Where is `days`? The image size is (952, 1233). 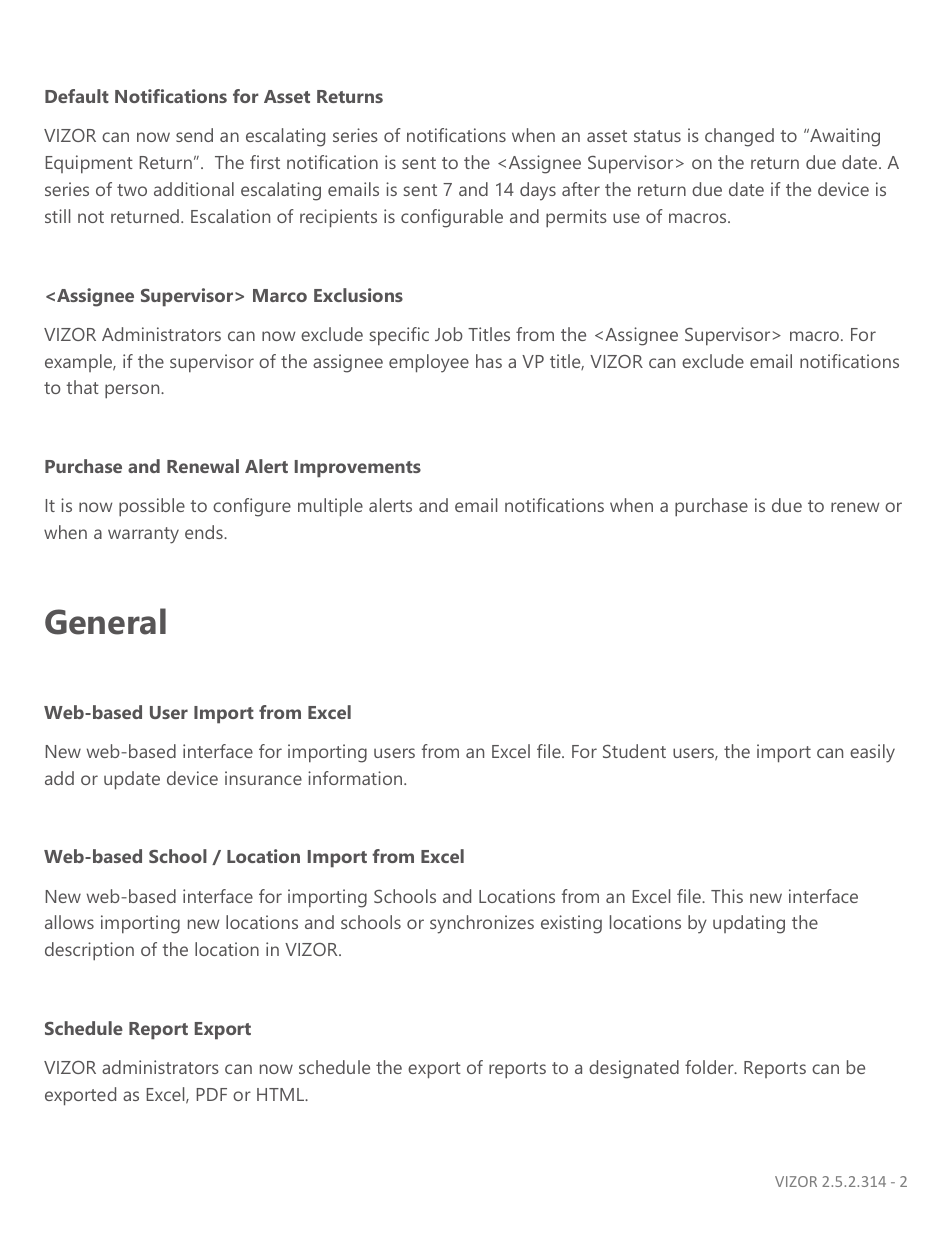 days is located at coordinates (538, 191).
